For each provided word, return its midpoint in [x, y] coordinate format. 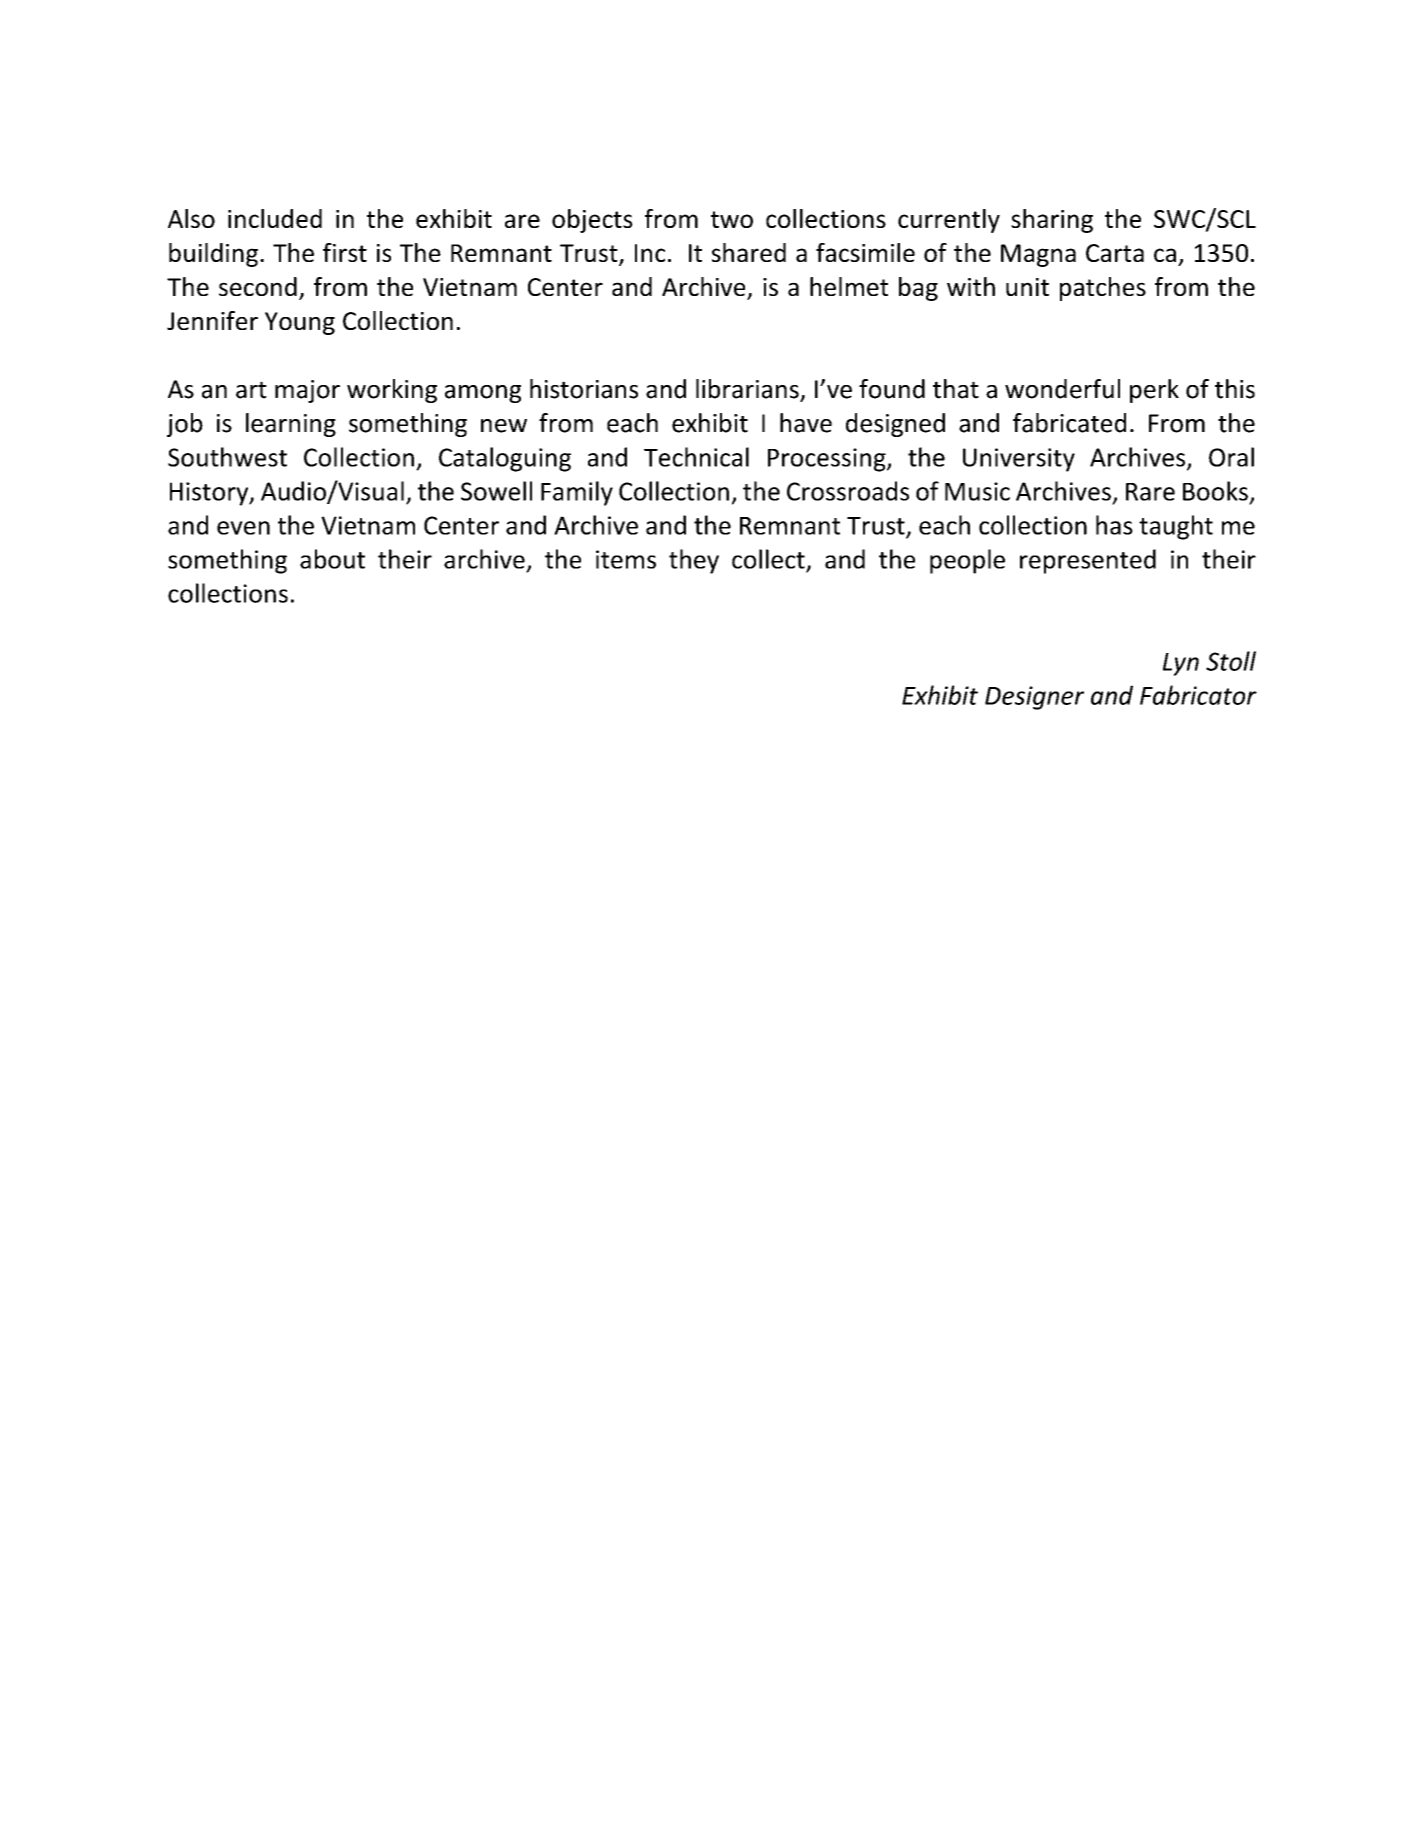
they [694, 561]
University [1019, 460]
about [332, 559]
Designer [1034, 698]
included [275, 218]
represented [1088, 561]
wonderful [1062, 389]
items [626, 559]
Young [300, 323]
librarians [748, 390]
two [732, 219]
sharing [1052, 221]
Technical [696, 457]
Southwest [227, 457]
